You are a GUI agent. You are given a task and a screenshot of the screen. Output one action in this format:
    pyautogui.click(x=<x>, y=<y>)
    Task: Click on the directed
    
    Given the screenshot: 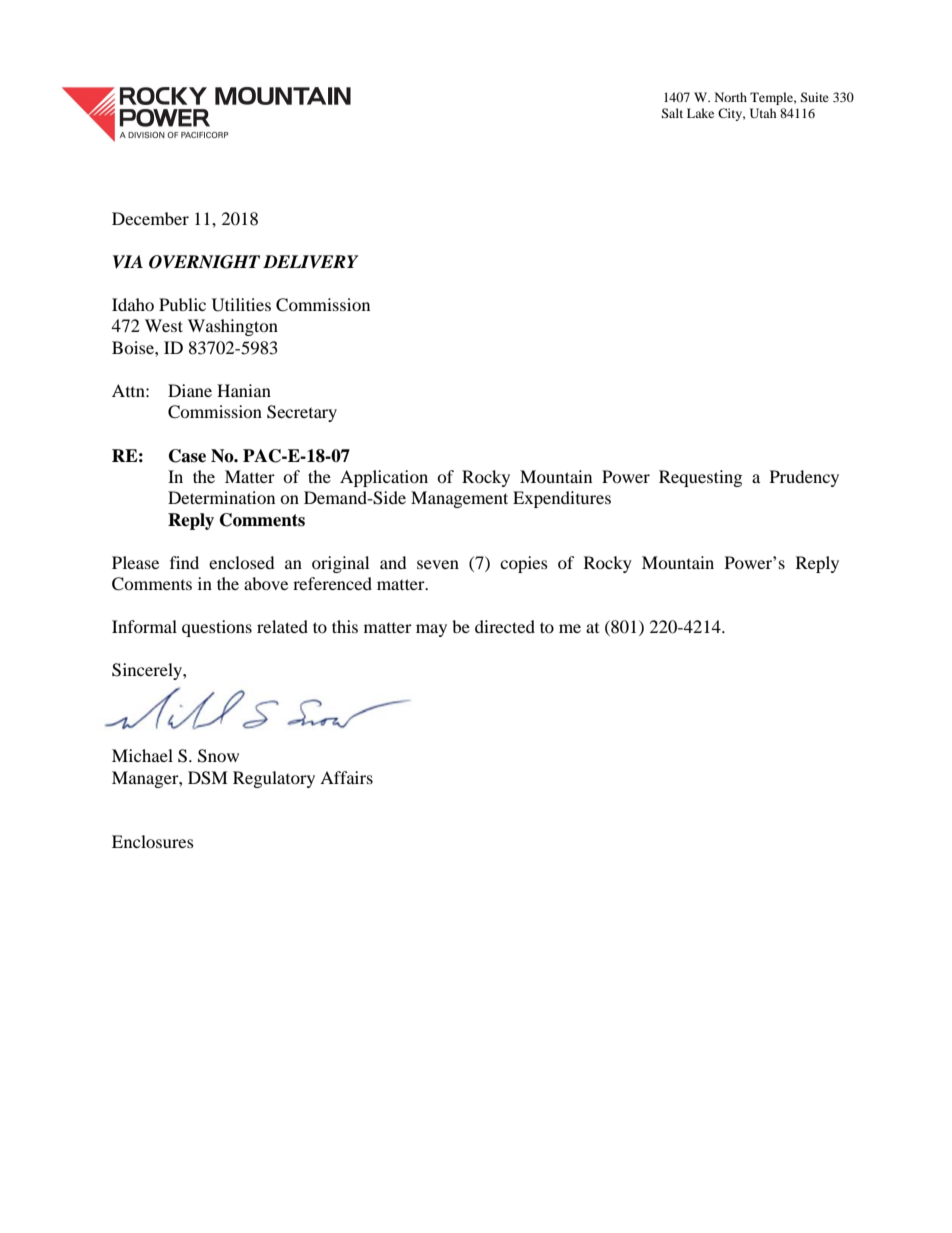 What is the action you would take?
    pyautogui.click(x=505, y=626)
